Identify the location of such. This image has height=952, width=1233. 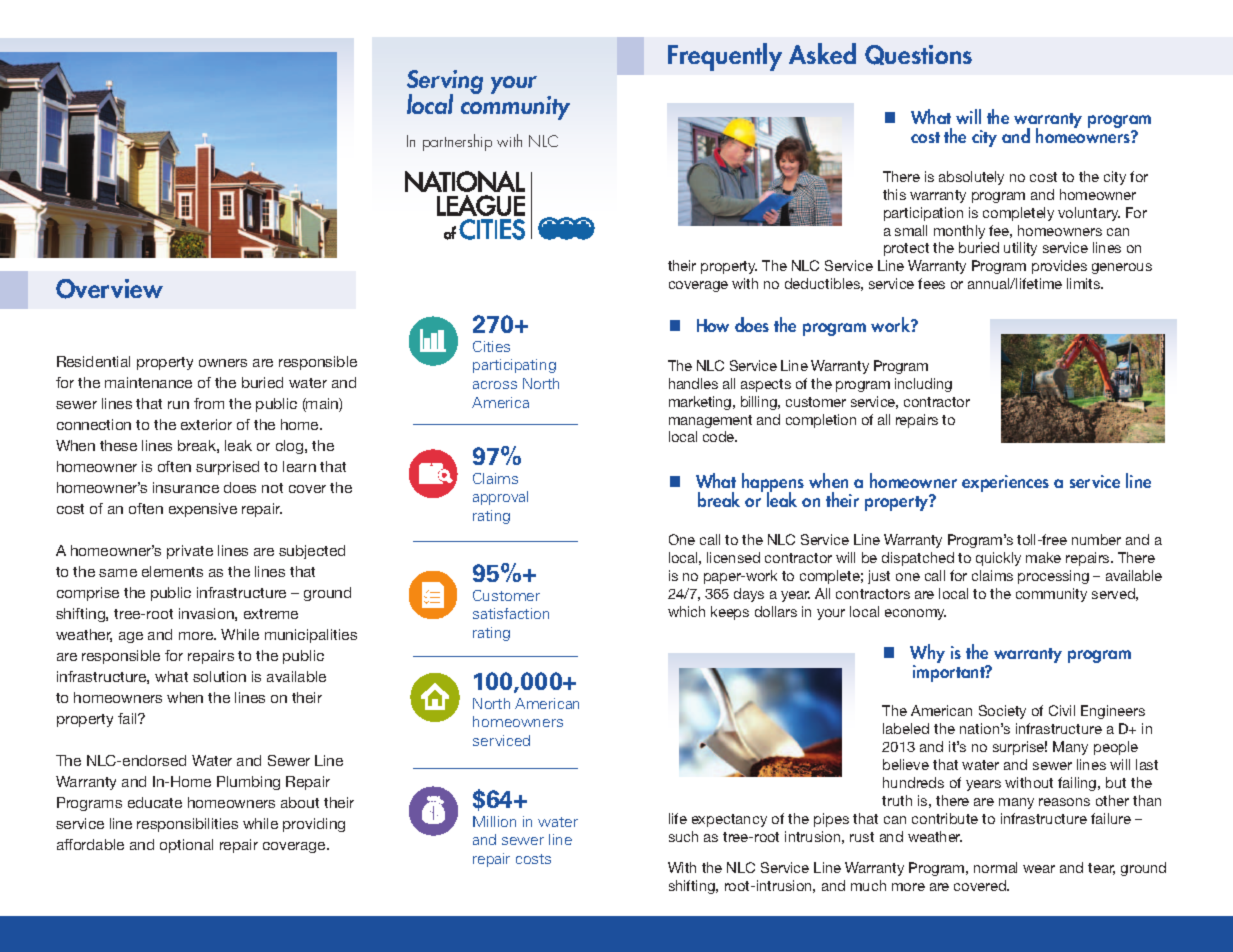
(683, 836).
